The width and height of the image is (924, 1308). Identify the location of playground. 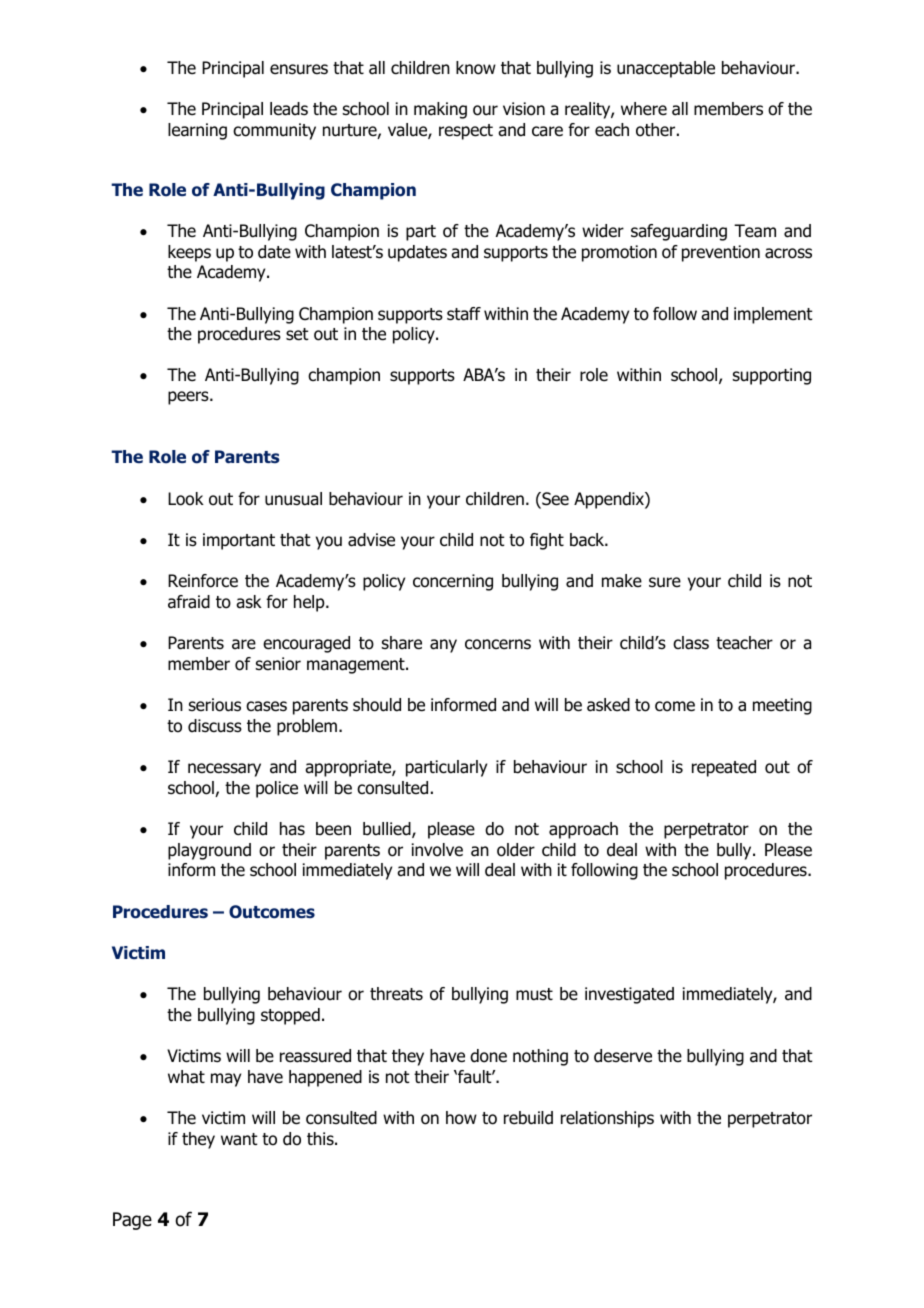
(209, 851).
